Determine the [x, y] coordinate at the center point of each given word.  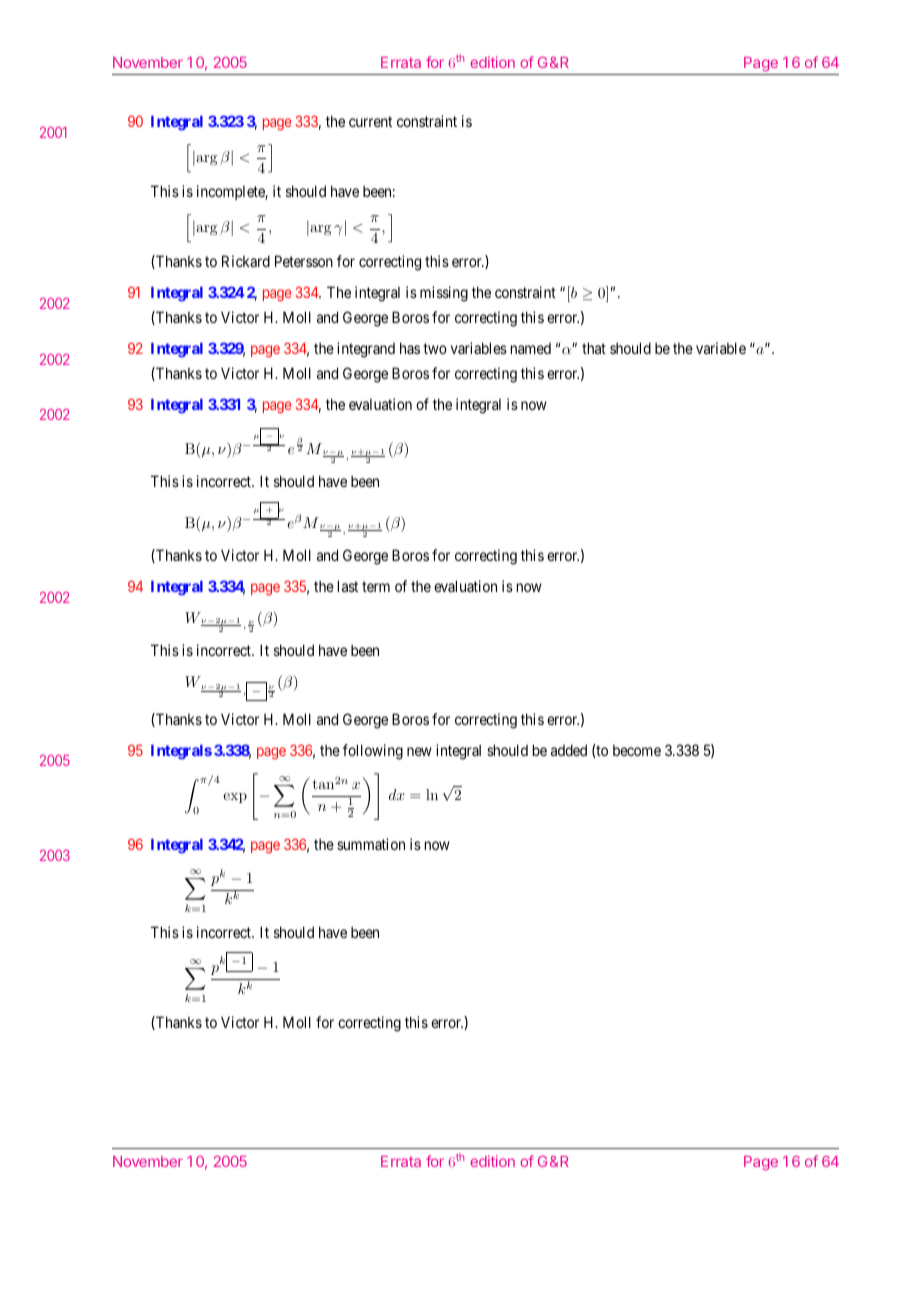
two [435, 348]
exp [235, 798]
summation [371, 844]
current [370, 121]
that [594, 348]
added [569, 750]
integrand [366, 350]
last [348, 586]
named [531, 348]
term [376, 586]
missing [444, 294]
